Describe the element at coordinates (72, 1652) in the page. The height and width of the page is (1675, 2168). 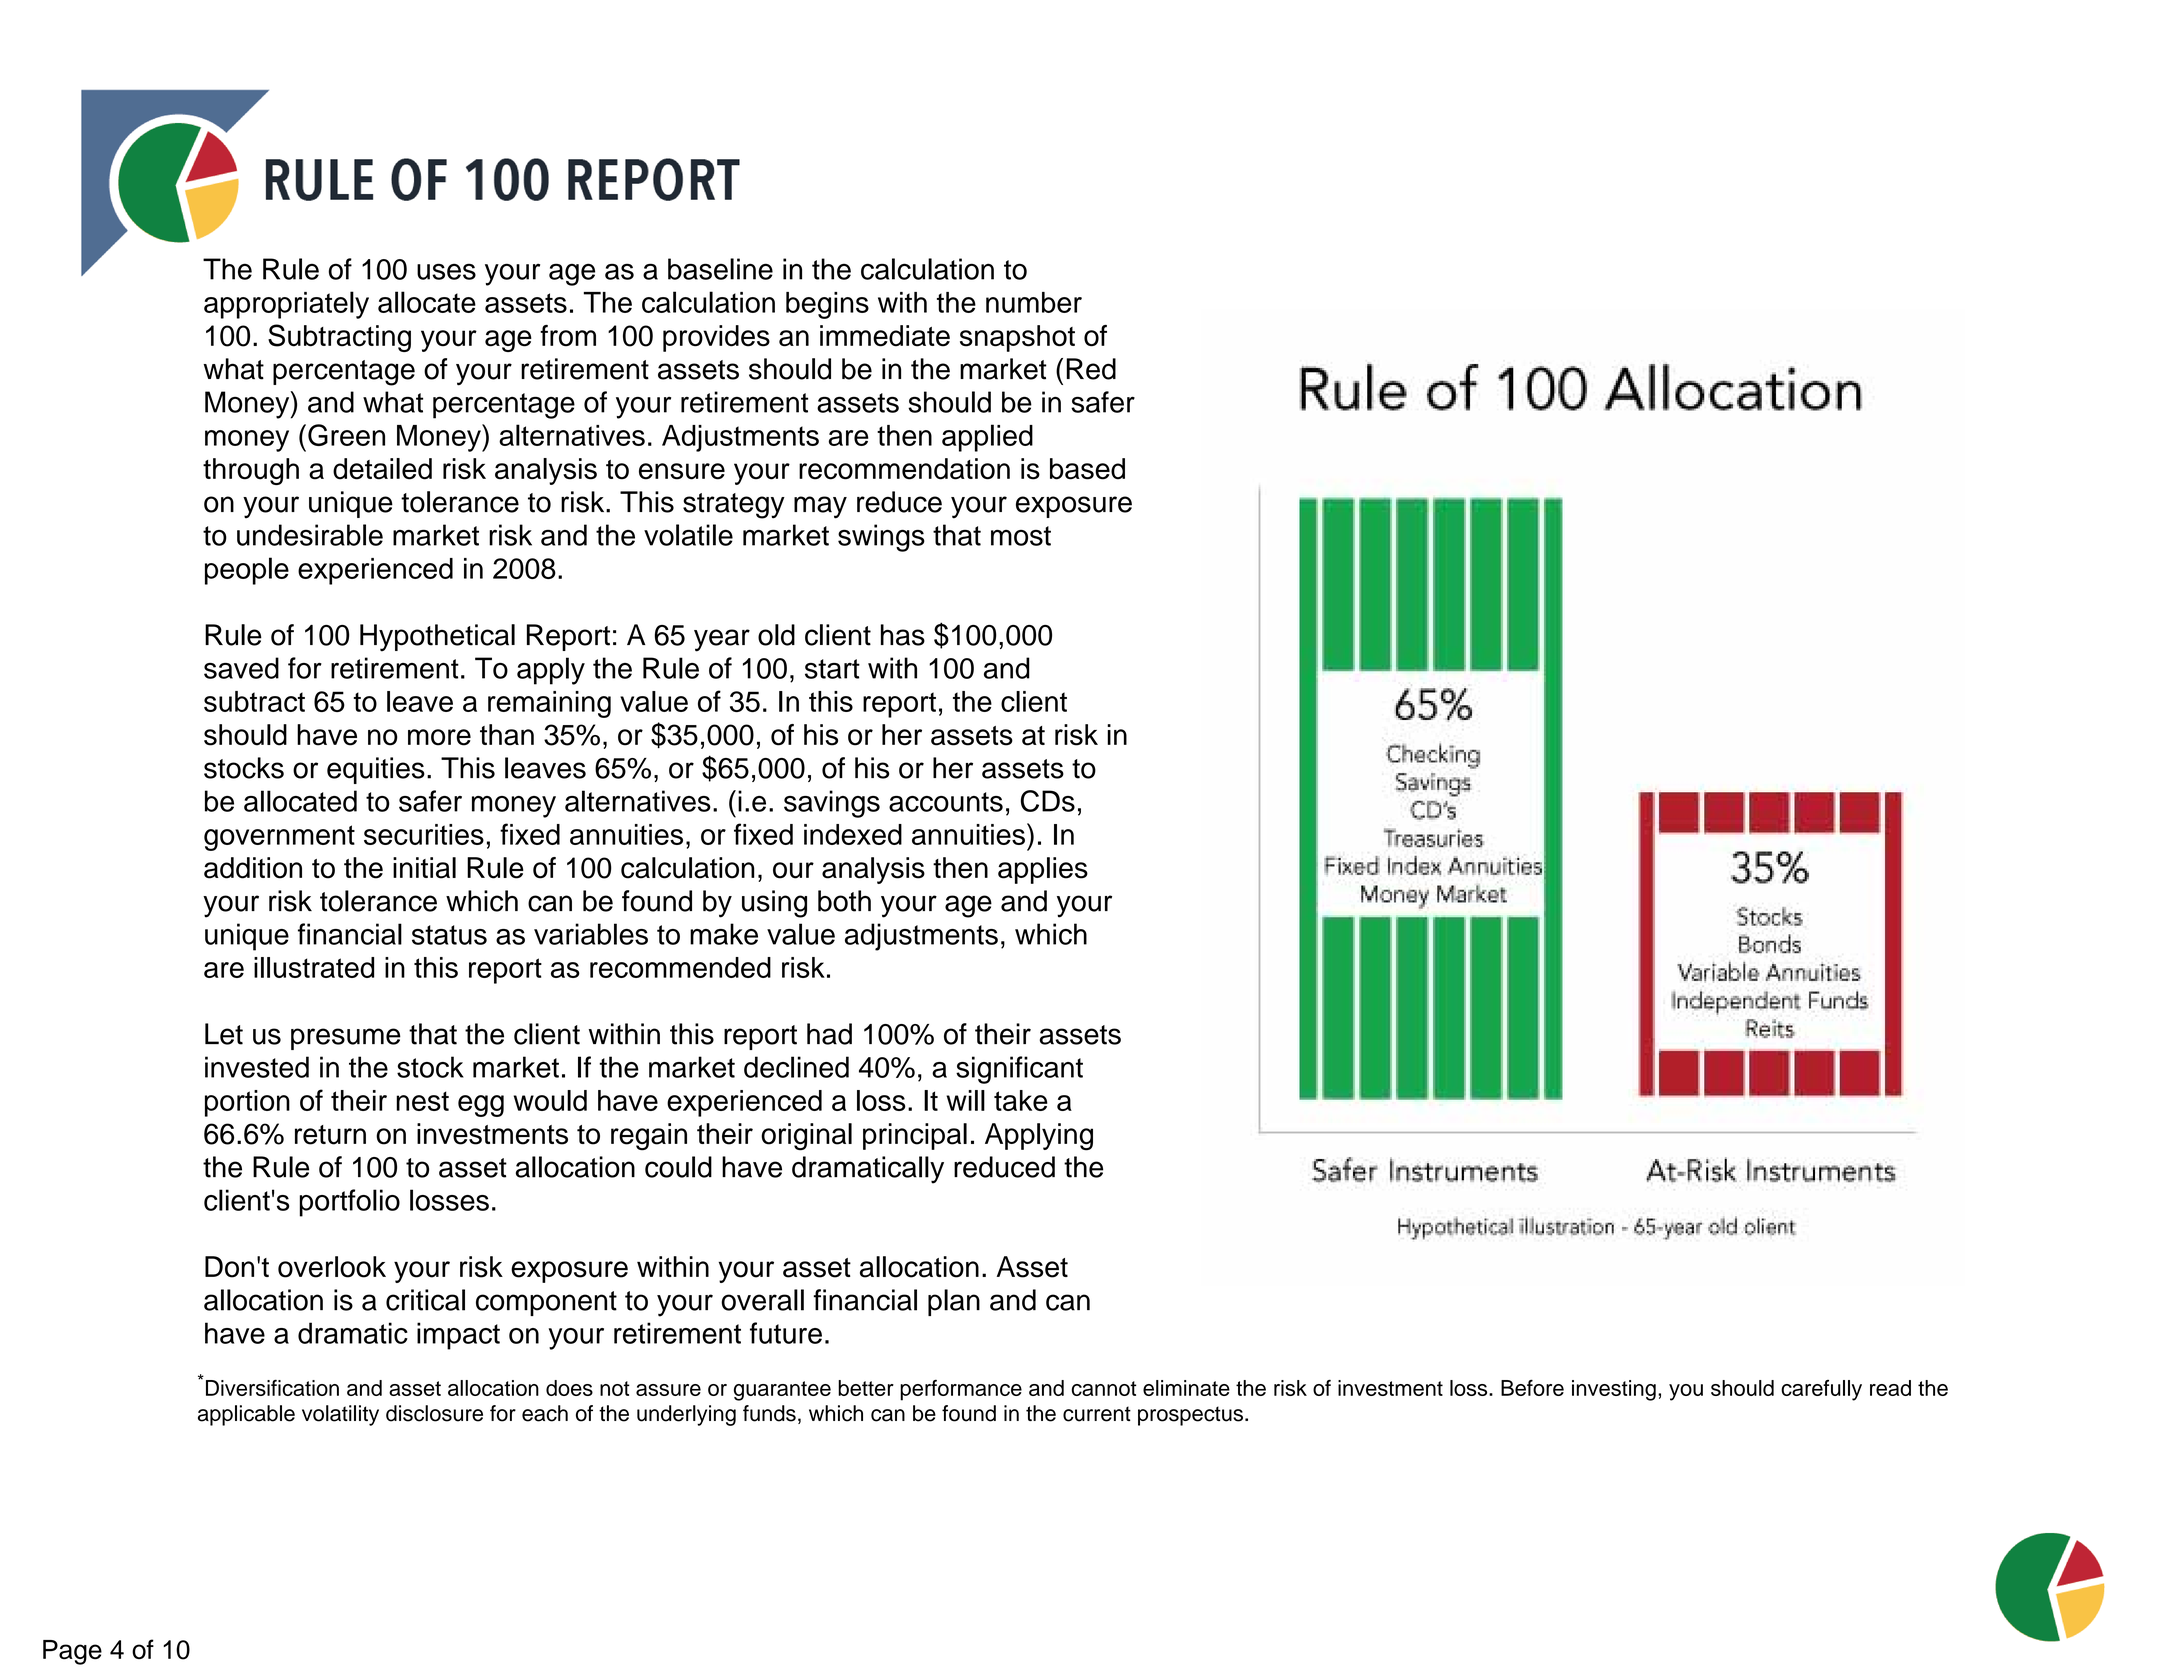
I see `Page` at that location.
